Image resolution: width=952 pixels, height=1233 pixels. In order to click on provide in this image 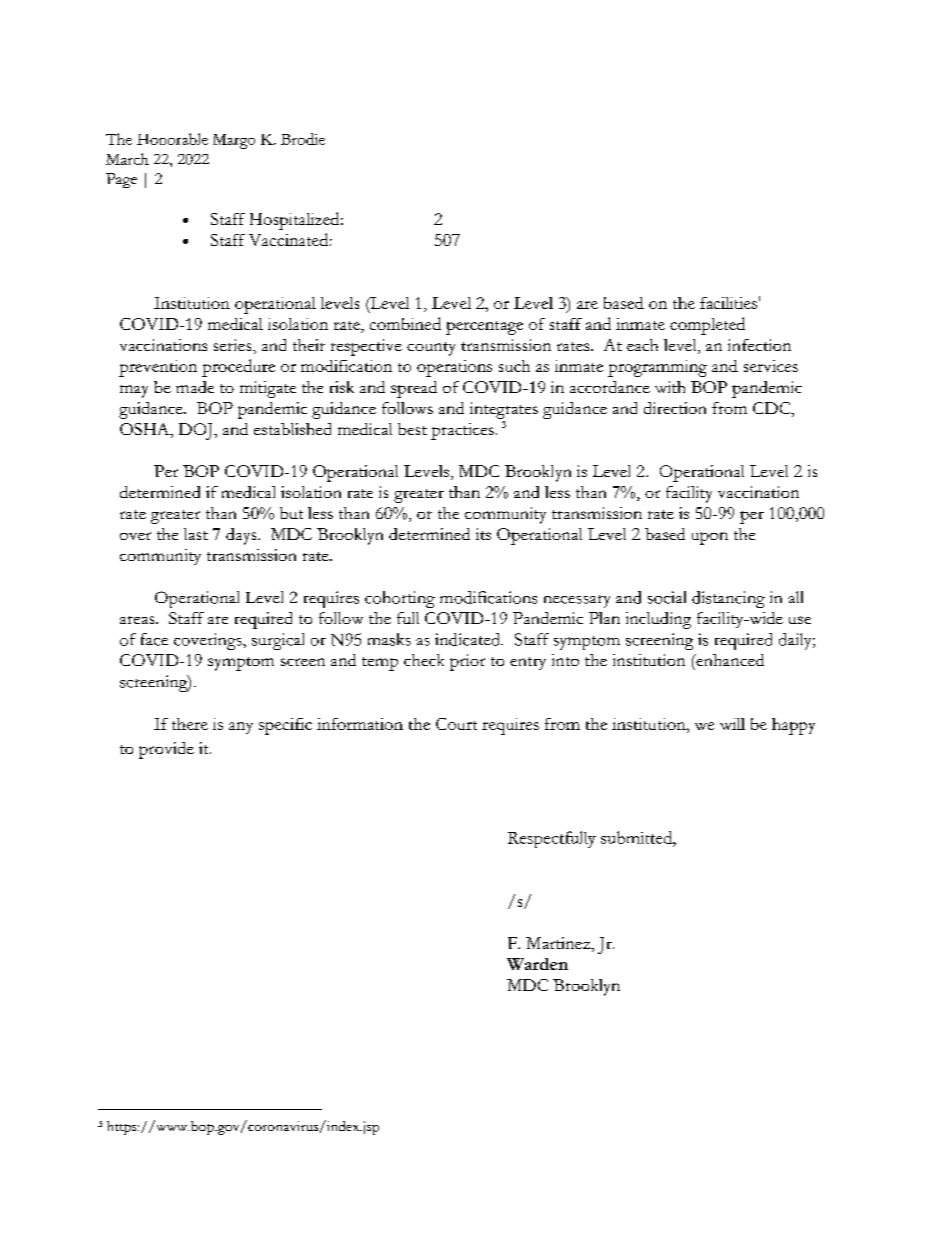, I will do `click(166, 750)`.
